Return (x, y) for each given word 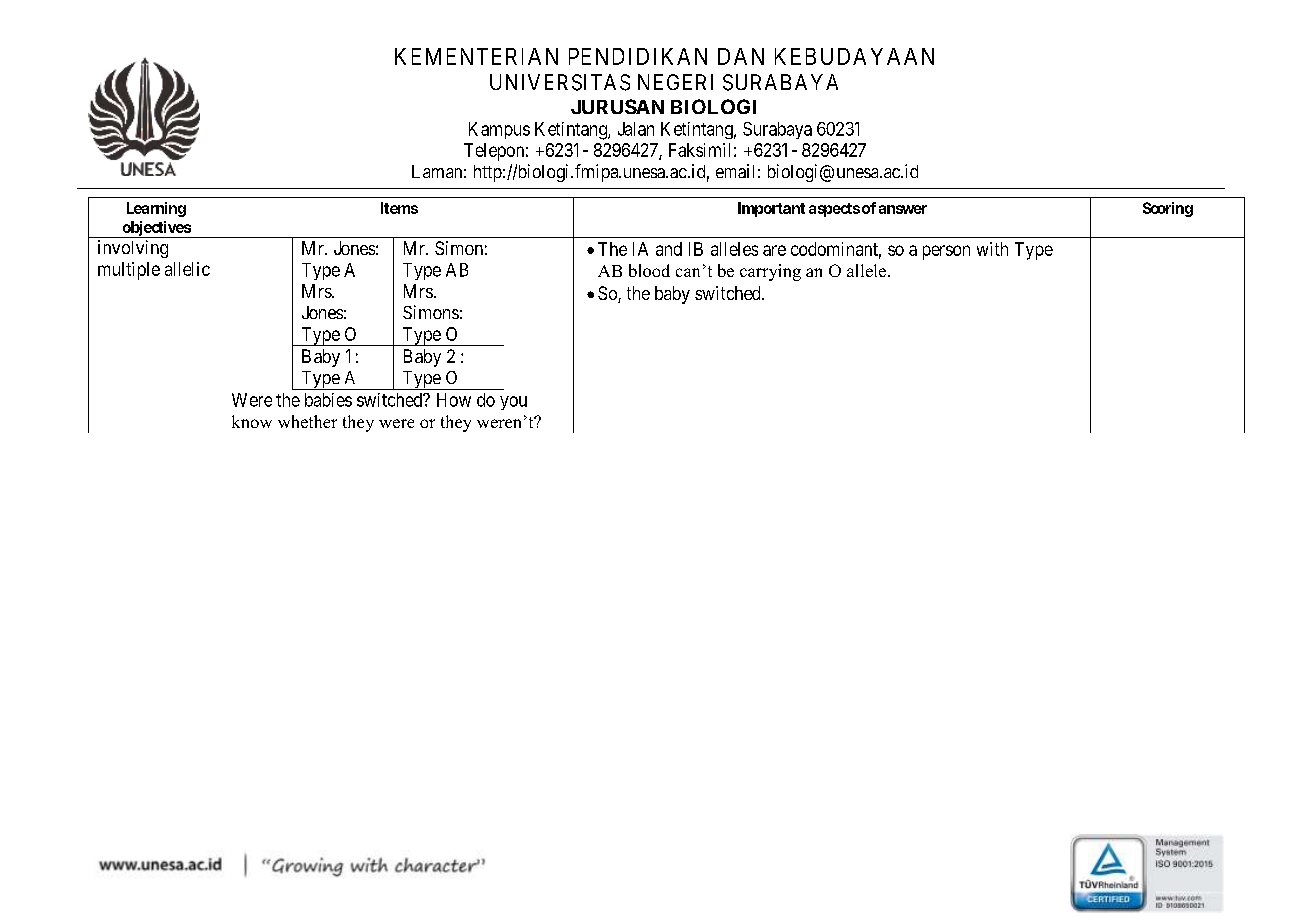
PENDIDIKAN (638, 56)
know (252, 421)
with (992, 249)
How (454, 400)
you (513, 403)
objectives (156, 229)
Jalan (636, 129)
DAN (741, 56)
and (669, 249)
